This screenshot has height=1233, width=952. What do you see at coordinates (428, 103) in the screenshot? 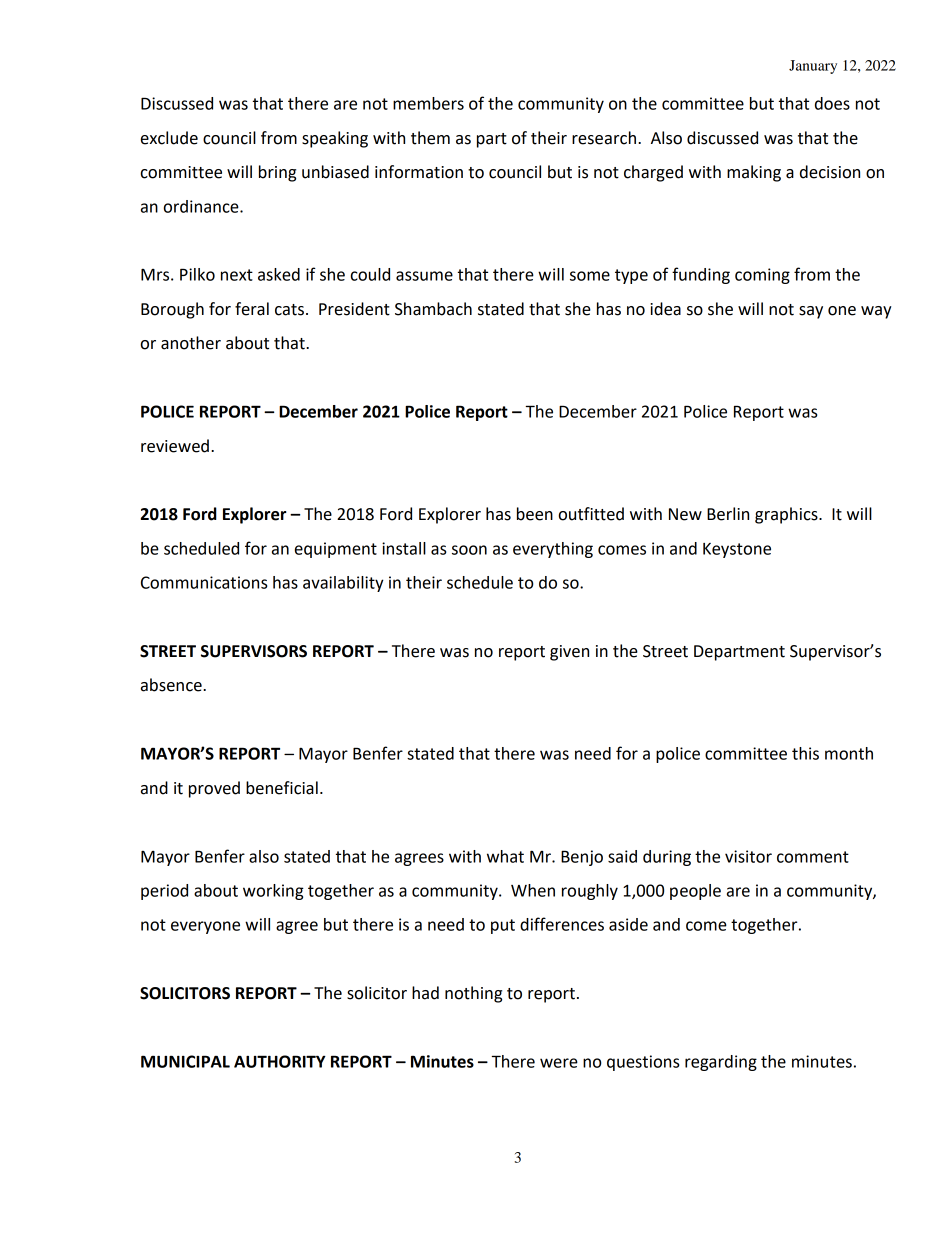
I see `members` at bounding box center [428, 103].
